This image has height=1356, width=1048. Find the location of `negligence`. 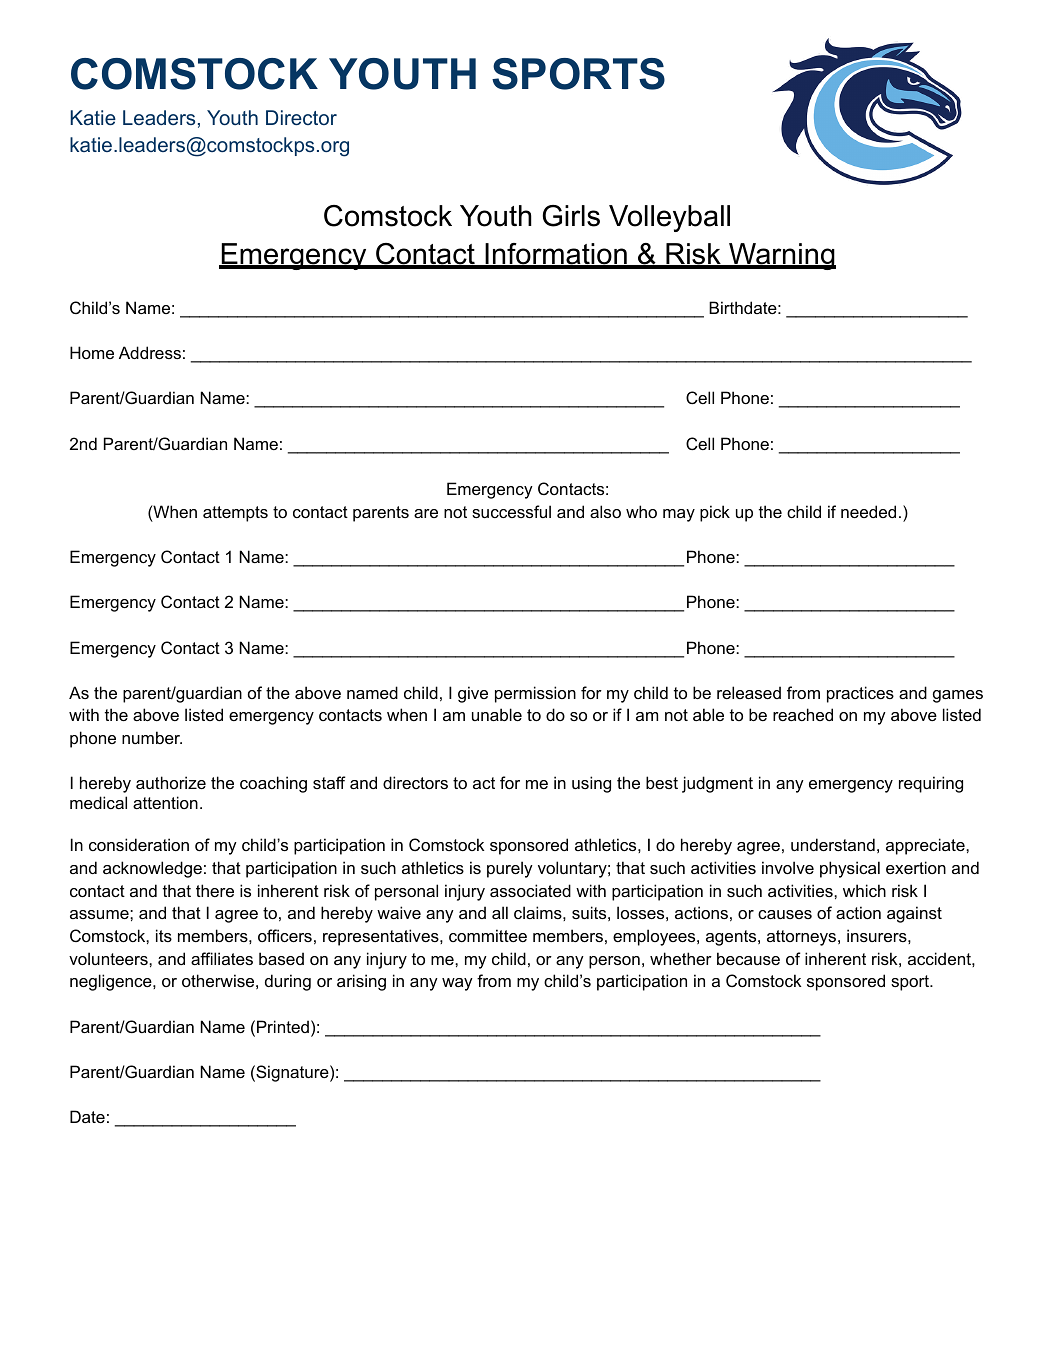

negligence is located at coordinates (112, 982).
